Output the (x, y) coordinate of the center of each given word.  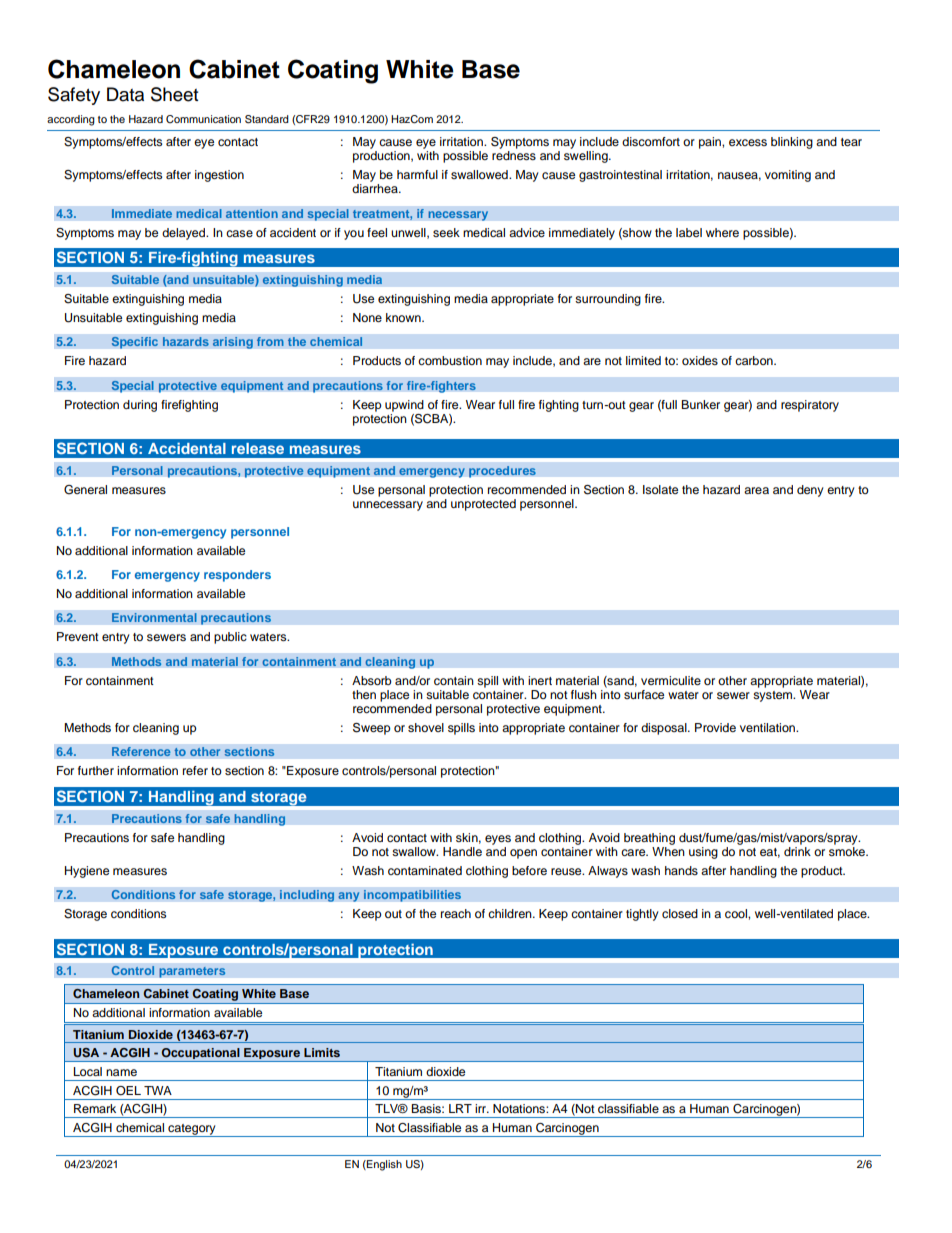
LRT (460, 1108)
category (192, 1130)
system (774, 696)
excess (748, 142)
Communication (203, 119)
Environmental (154, 618)
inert (540, 680)
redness (514, 155)
